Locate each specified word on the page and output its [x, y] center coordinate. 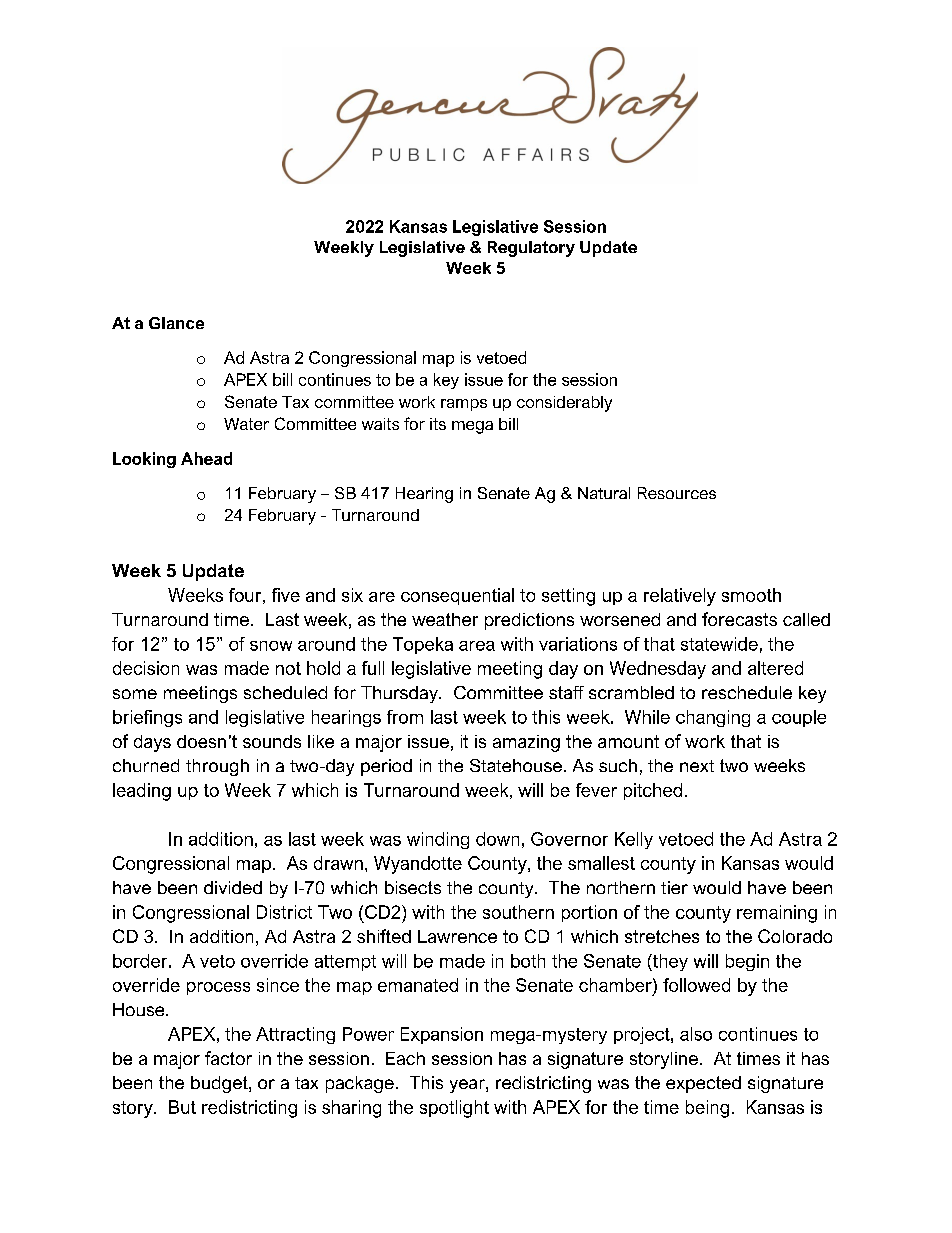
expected [703, 1084]
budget [220, 1084]
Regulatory [531, 249]
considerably [564, 404]
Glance [176, 323]
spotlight [454, 1109]
